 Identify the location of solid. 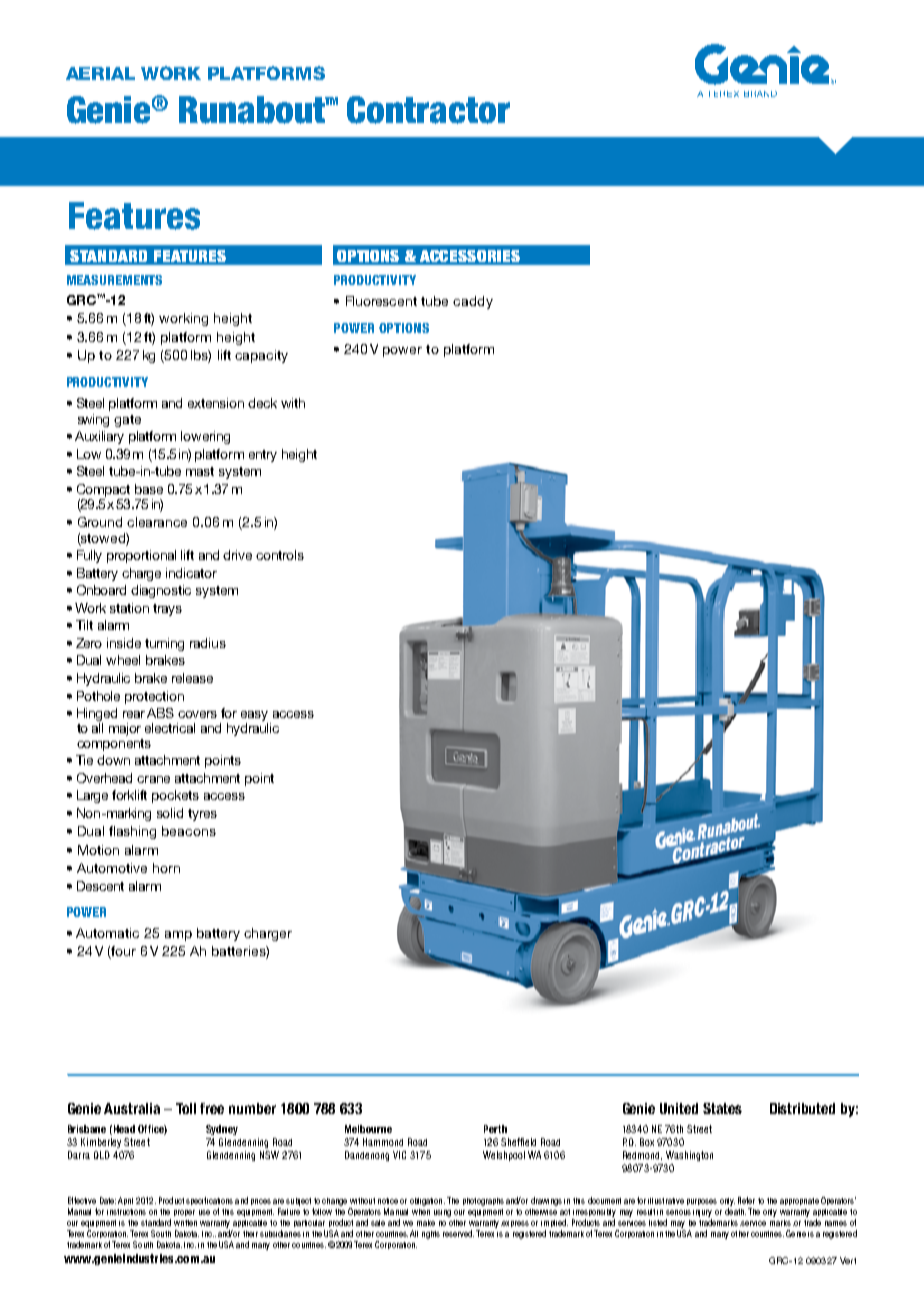
(170, 813).
